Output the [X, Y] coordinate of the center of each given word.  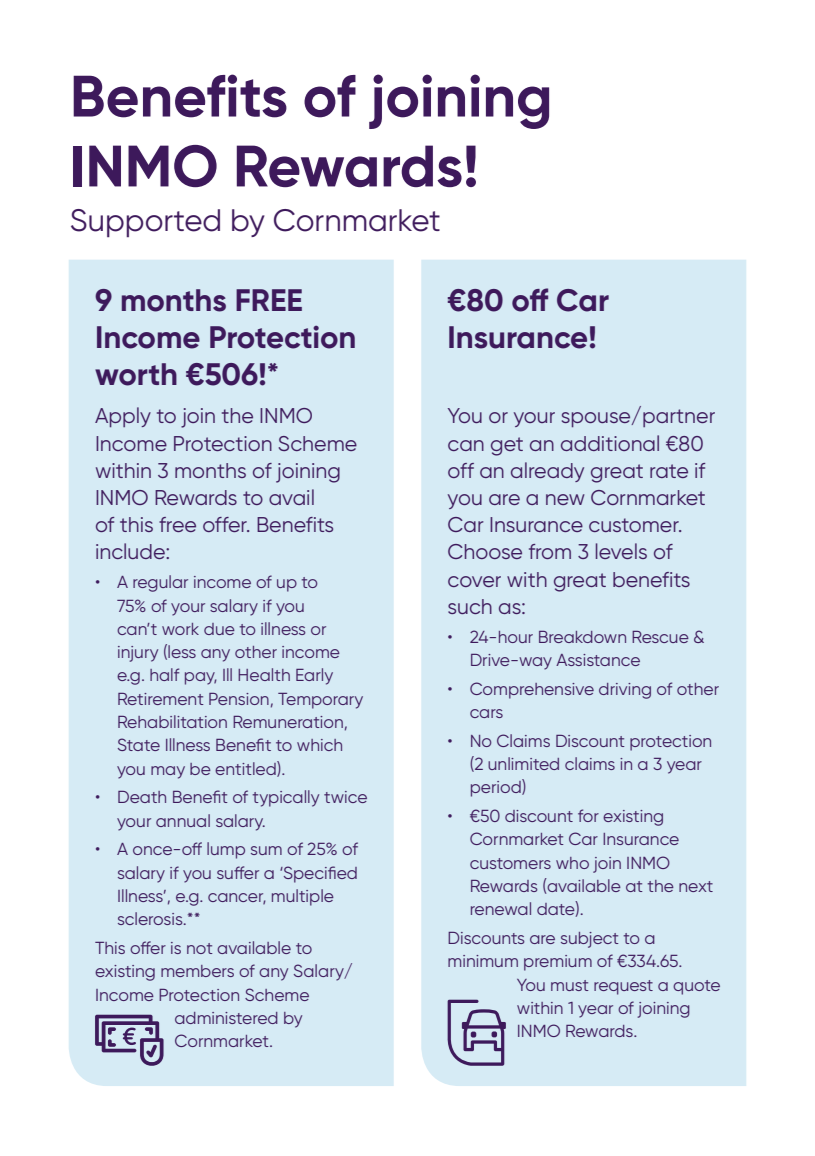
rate [669, 471]
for [588, 815]
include [131, 551]
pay [201, 678]
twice [345, 797]
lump [226, 850]
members [197, 971]
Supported [145, 223]
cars [486, 713]
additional [610, 443]
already [547, 472]
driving [625, 691]
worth [136, 374]
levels [621, 551]
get [507, 446]
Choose [485, 551]
